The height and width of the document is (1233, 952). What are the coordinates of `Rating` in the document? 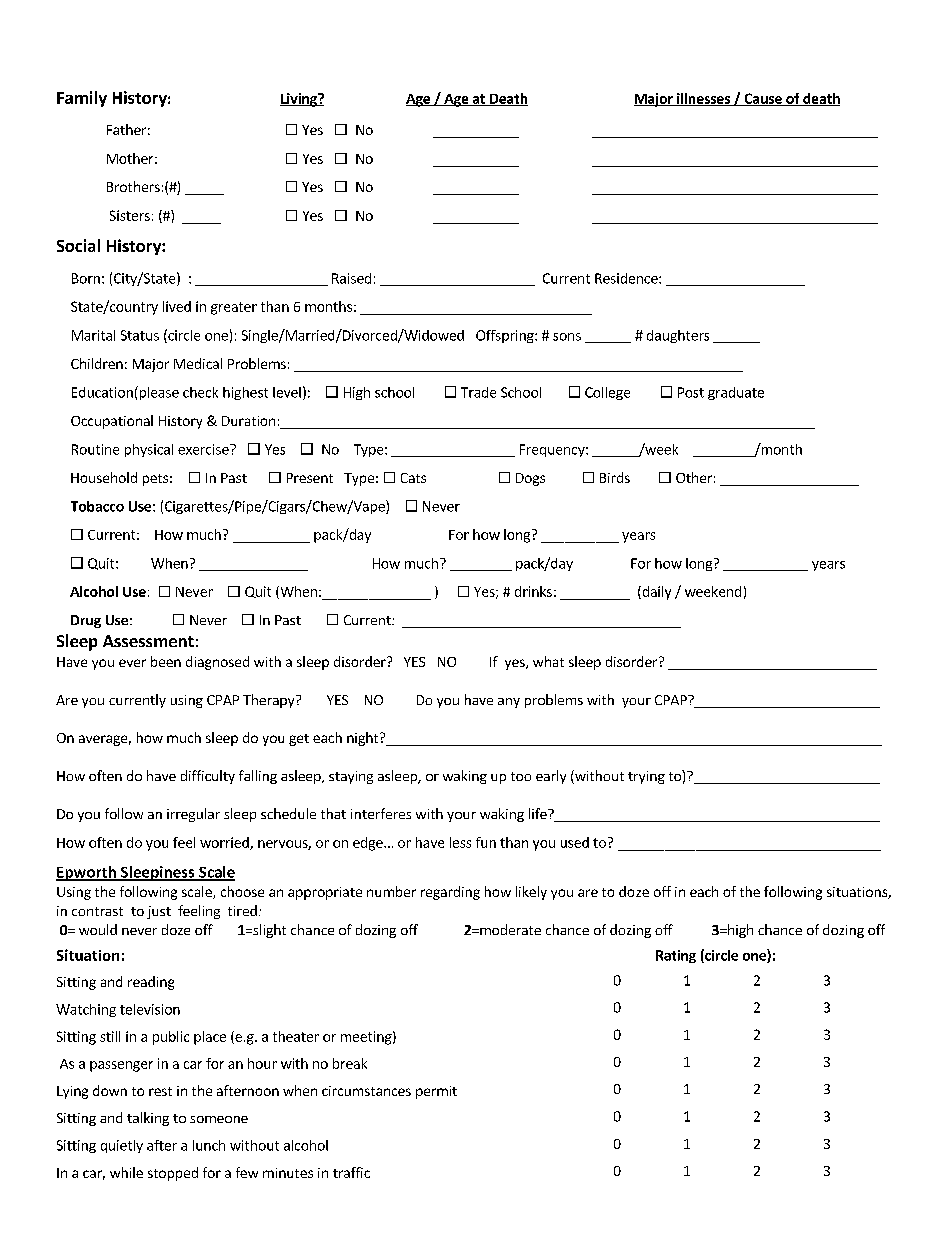 It's located at (676, 956).
